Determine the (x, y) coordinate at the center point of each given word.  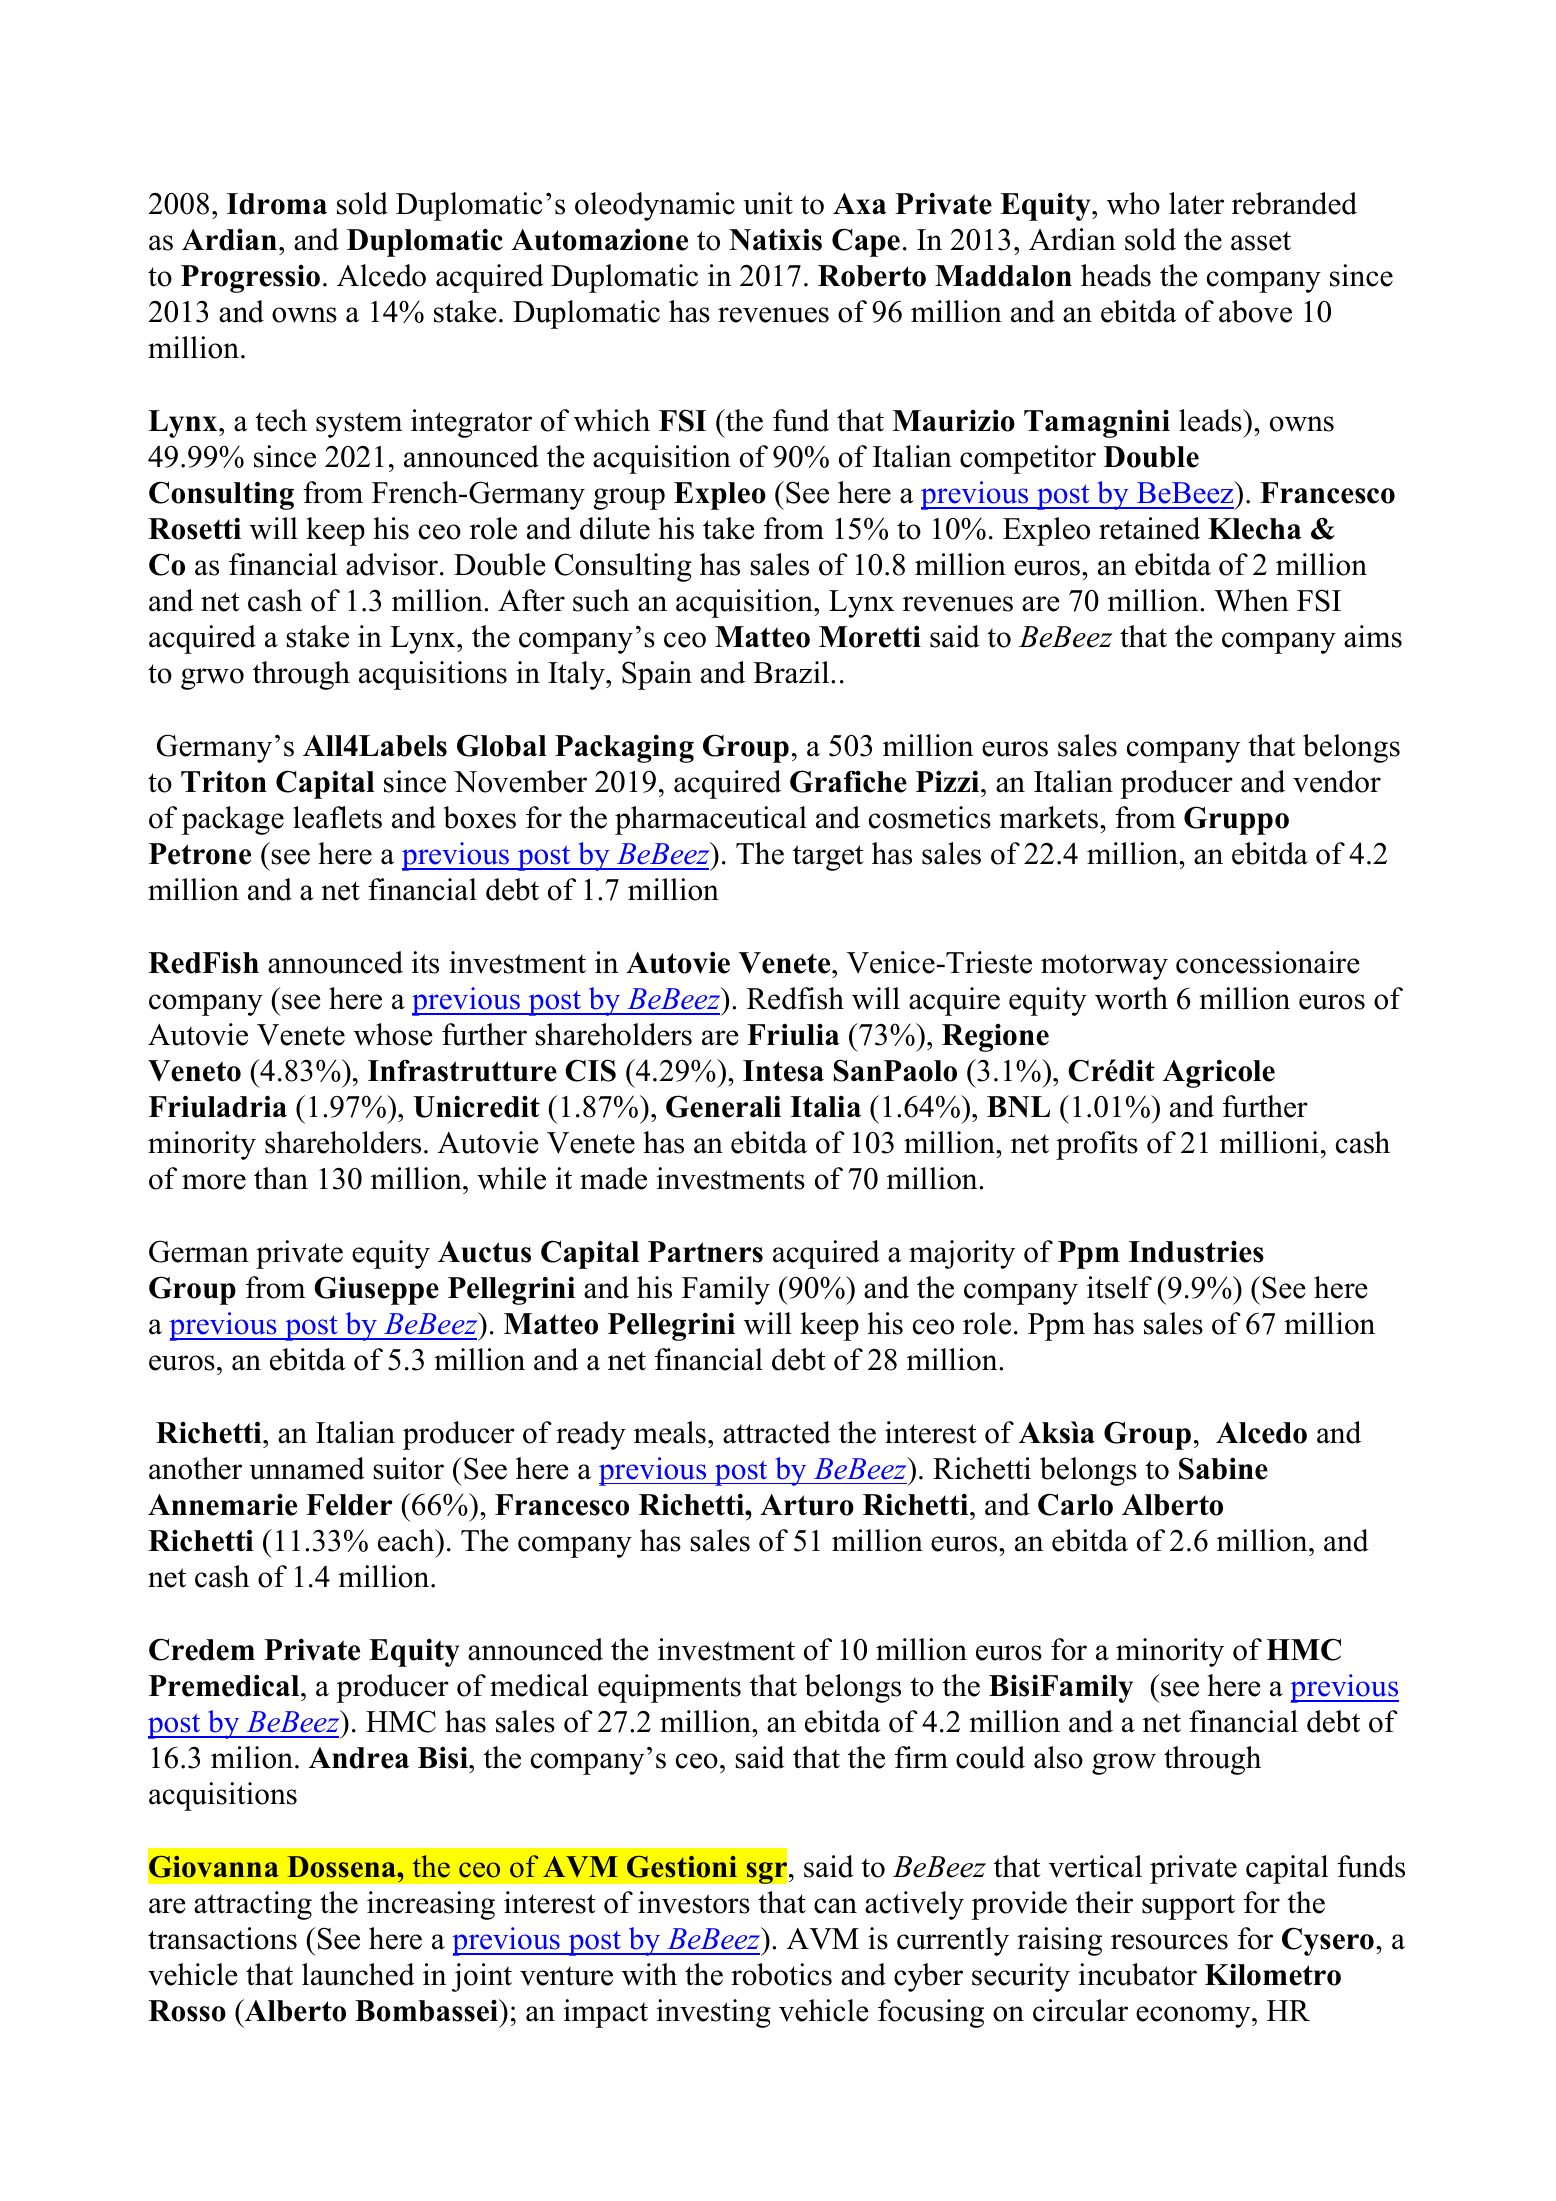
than (281, 1178)
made (613, 1178)
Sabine (1223, 1468)
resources (1169, 1942)
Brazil (792, 672)
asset (1261, 241)
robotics (781, 1974)
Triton (224, 781)
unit (768, 203)
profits (1097, 1145)
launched (358, 1974)
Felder (349, 1505)
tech (281, 420)
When (1251, 600)
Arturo (807, 1505)
